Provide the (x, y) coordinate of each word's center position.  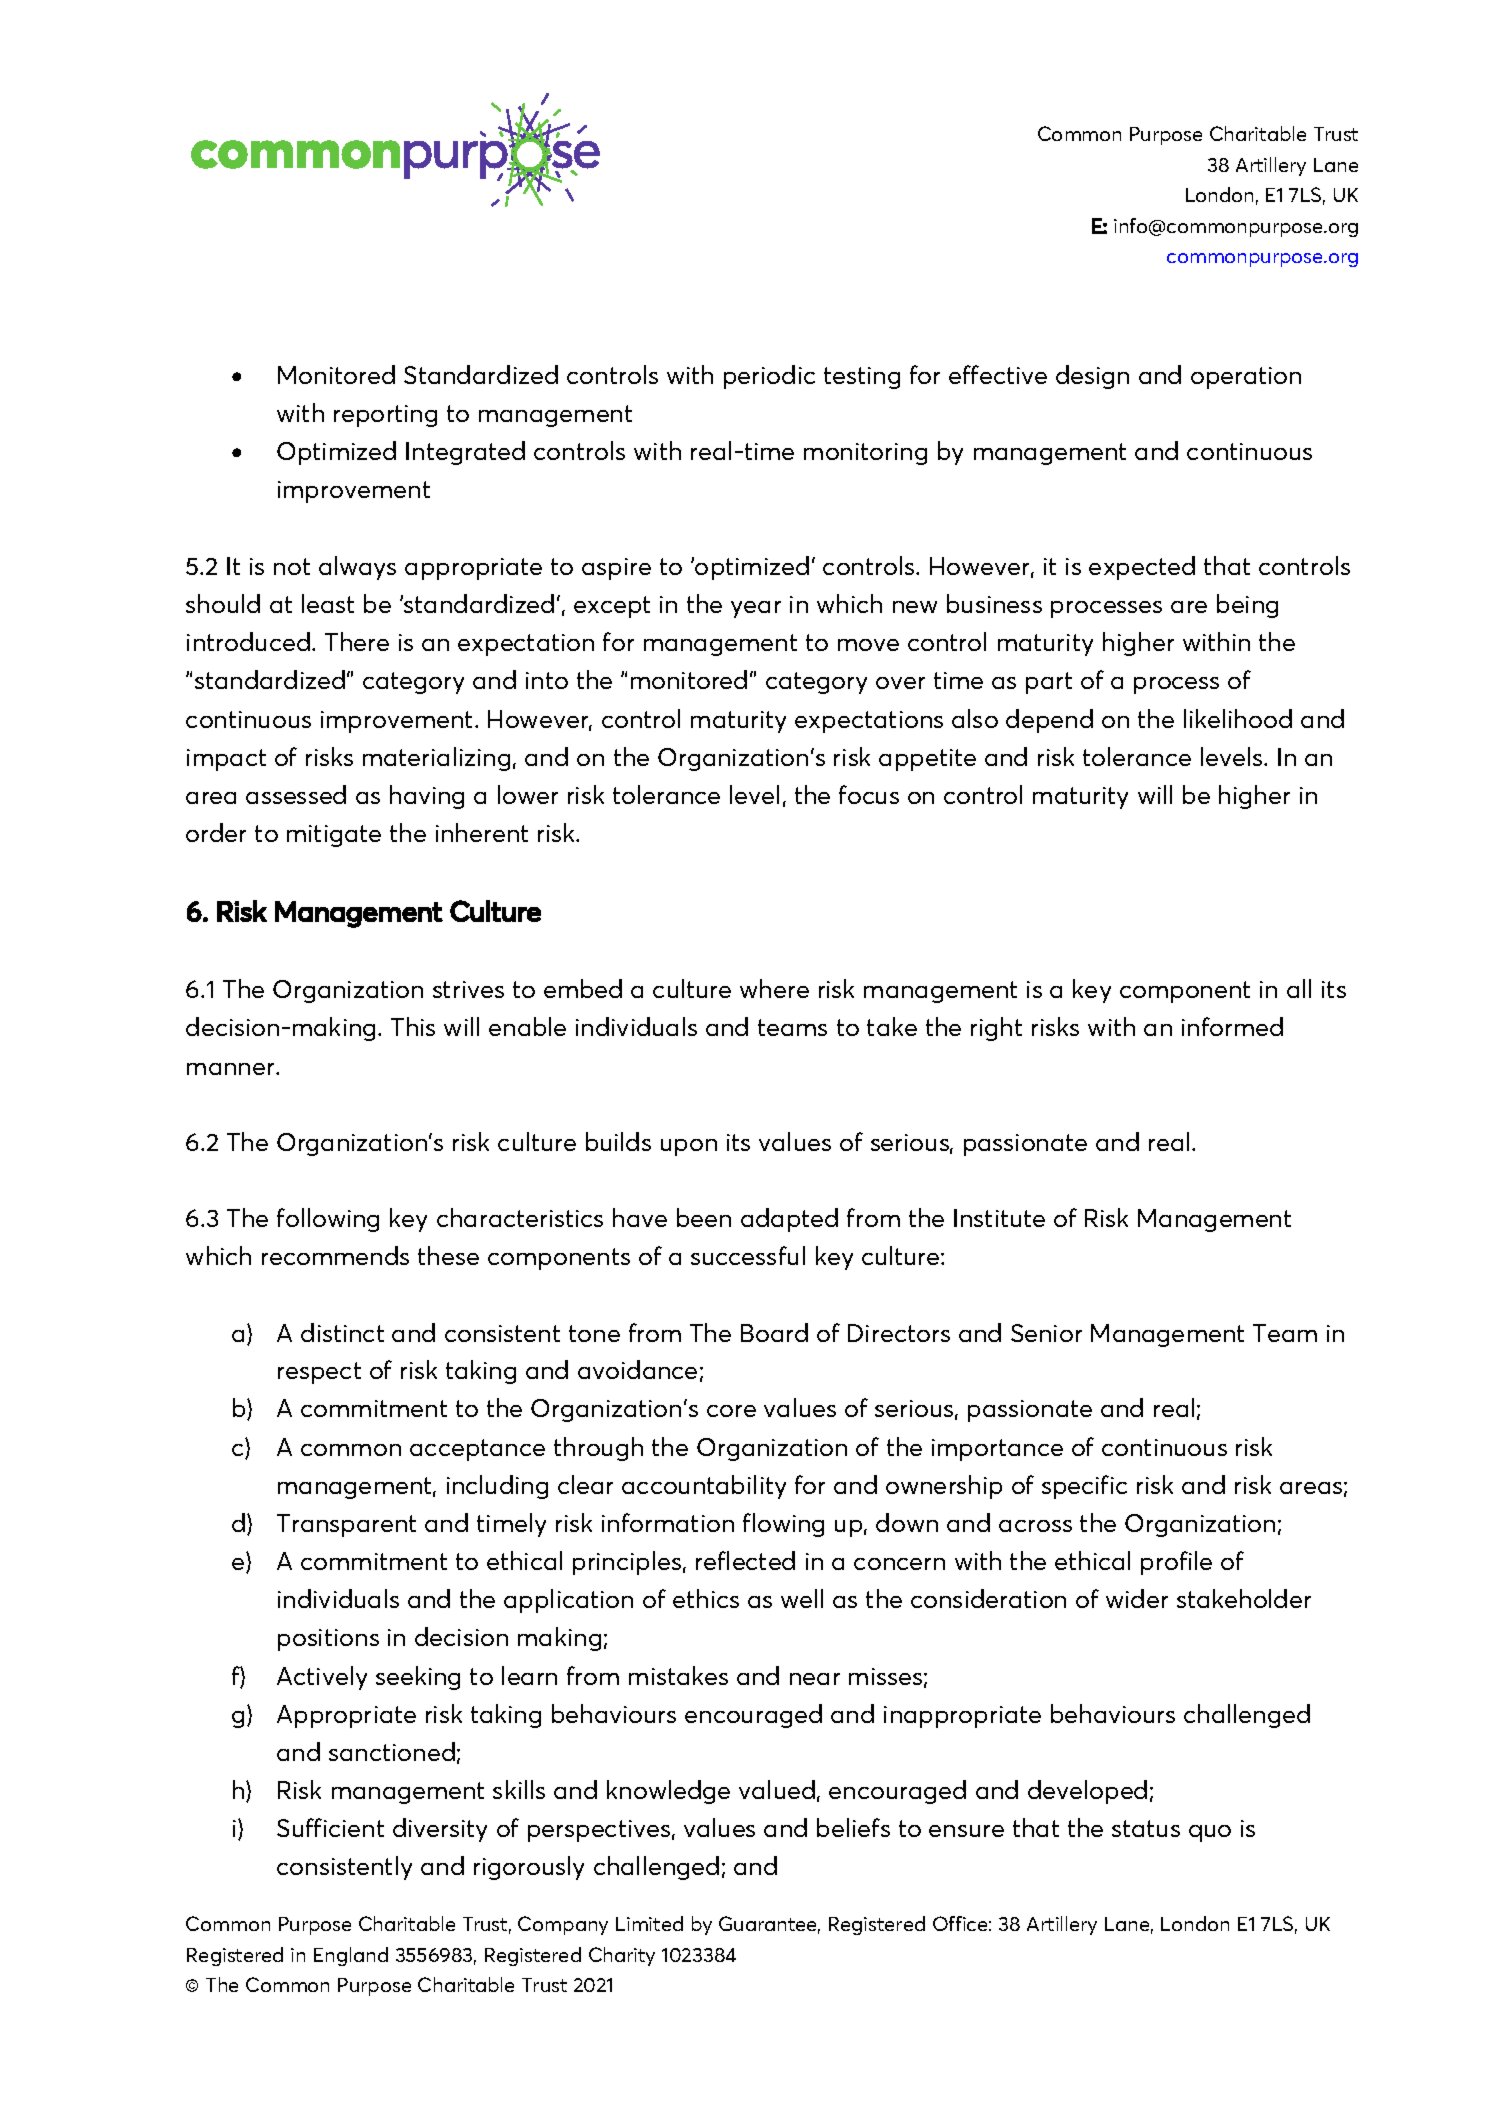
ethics (706, 1598)
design (1092, 377)
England (351, 1956)
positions (328, 1640)
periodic (769, 377)
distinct (342, 1332)
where (774, 988)
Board (774, 1332)
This (413, 1026)
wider (1137, 1598)
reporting (385, 416)
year (756, 609)
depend (1049, 721)
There (357, 641)
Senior (1046, 1333)
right (996, 1029)
